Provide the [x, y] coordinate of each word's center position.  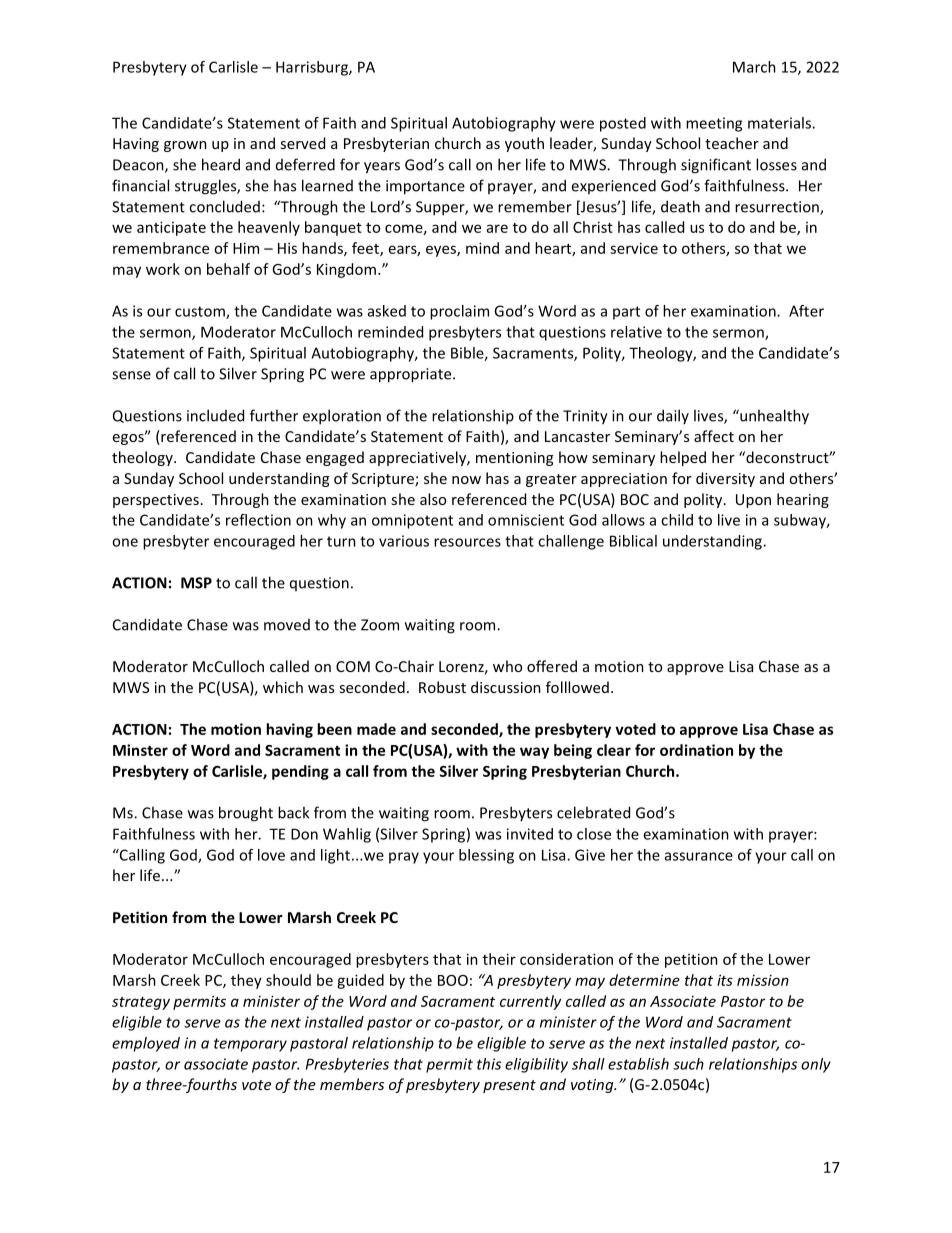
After [806, 311]
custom [201, 312]
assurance [699, 856]
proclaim [459, 312]
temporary [250, 1045]
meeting [714, 124]
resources [467, 542]
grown [185, 146]
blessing [486, 856]
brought [246, 814]
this [489, 1064]
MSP [196, 583]
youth [524, 144]
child [677, 520]
